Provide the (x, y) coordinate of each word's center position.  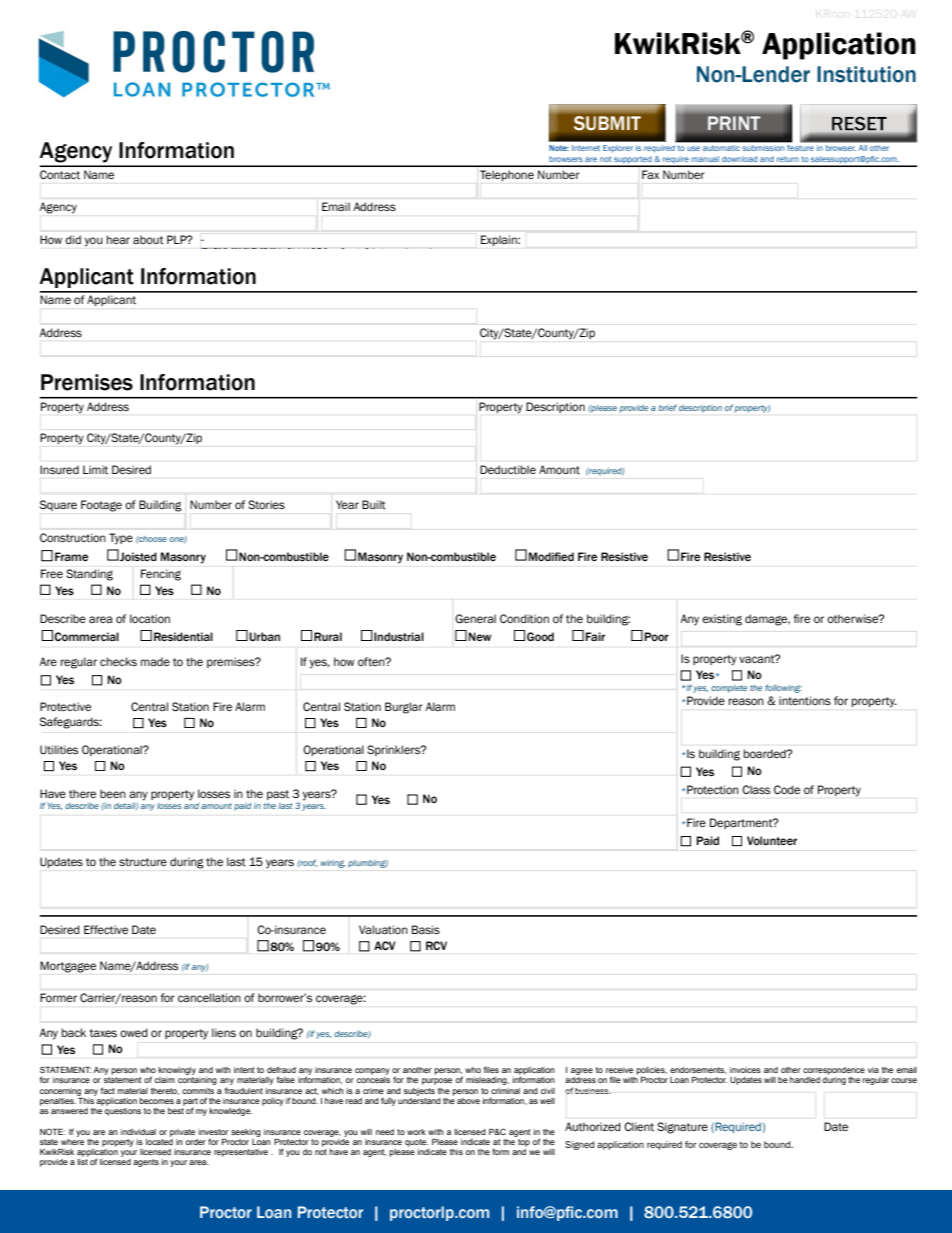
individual (138, 1132)
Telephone (507, 175)
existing (722, 620)
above (468, 1101)
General (475, 618)
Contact (60, 174)
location (150, 618)
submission (763, 148)
